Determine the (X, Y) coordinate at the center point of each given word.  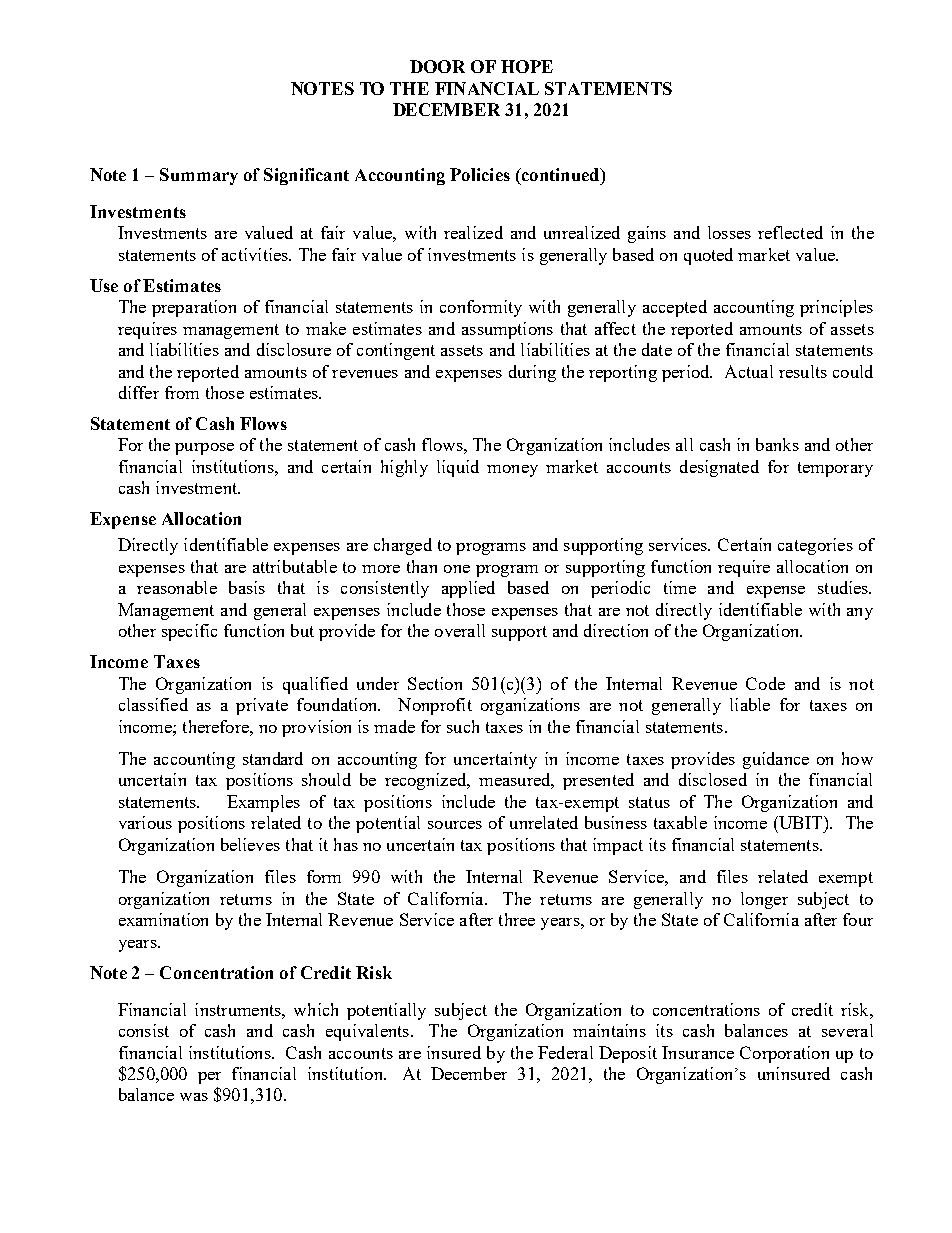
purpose (204, 449)
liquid (458, 468)
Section (435, 683)
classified (153, 704)
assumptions (507, 330)
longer (764, 900)
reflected (790, 232)
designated (719, 468)
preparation (194, 308)
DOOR (437, 66)
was (194, 1097)
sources (455, 825)
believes (250, 844)
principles (836, 308)
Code (765, 683)
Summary (199, 176)
